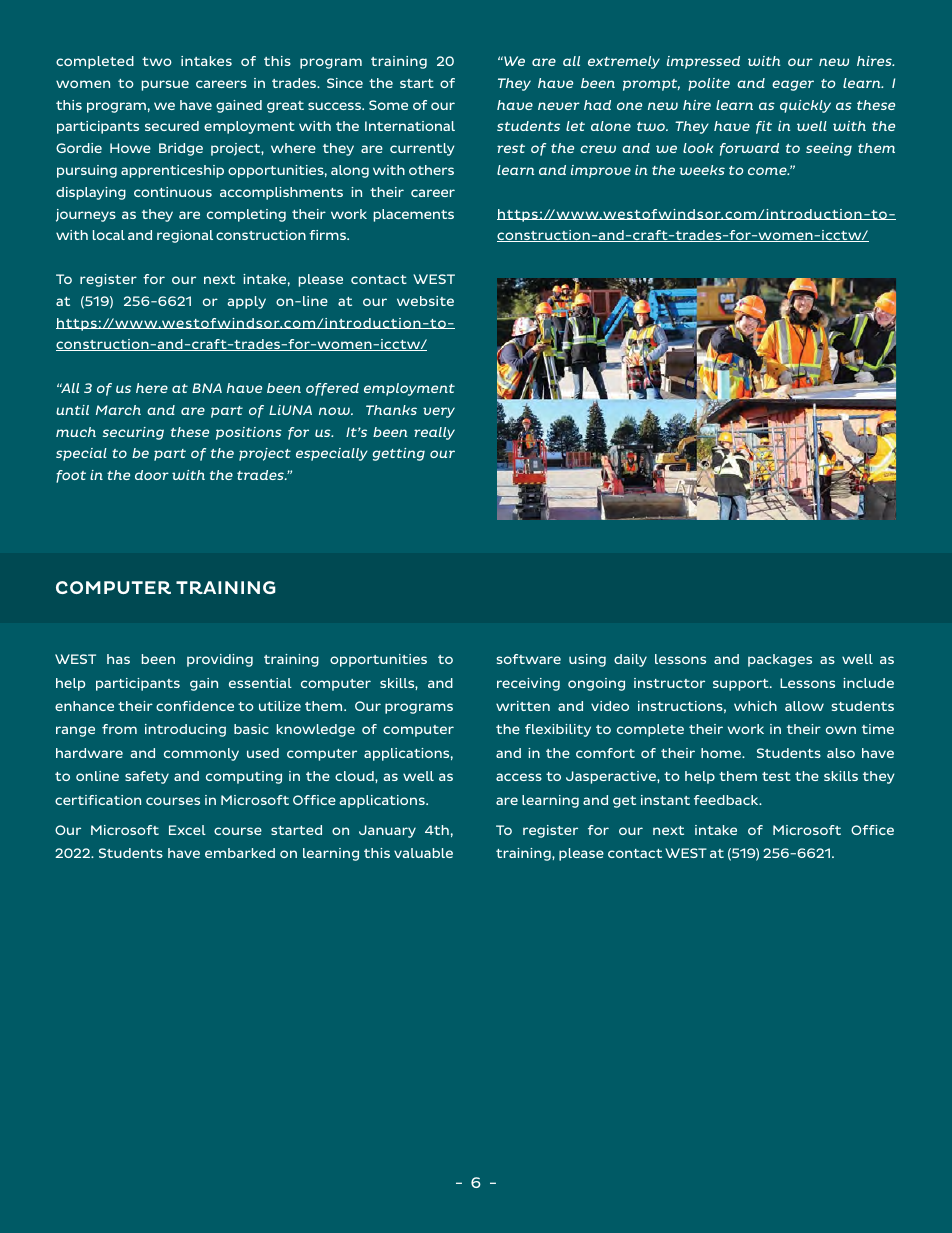 This page has height=1233, width=952. What do you see at coordinates (559, 106) in the page?
I see `never` at bounding box center [559, 106].
